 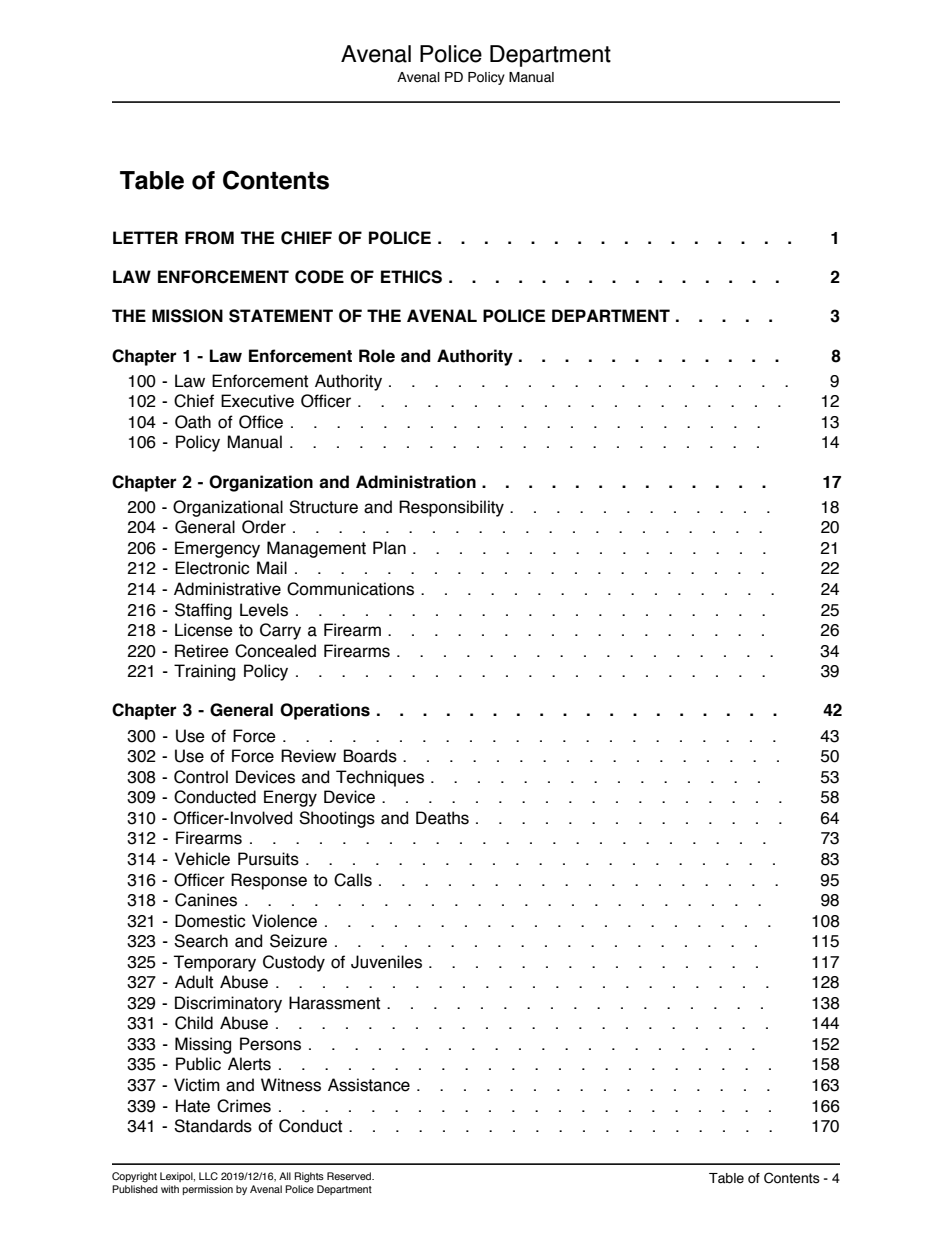 What do you see at coordinates (294, 963) in the screenshot?
I see `Custody` at bounding box center [294, 963].
